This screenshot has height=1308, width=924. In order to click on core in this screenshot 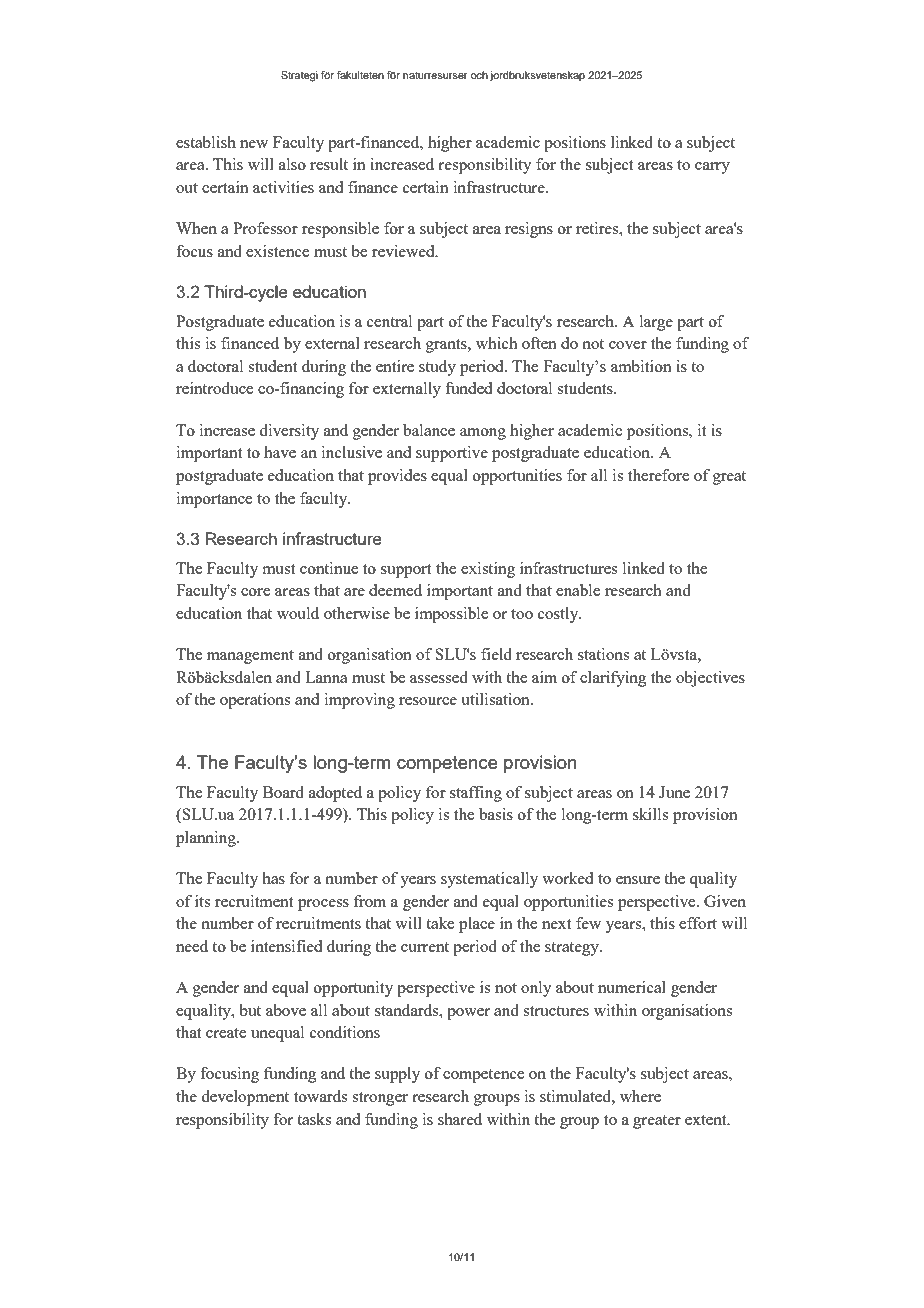, I will do `click(255, 592)`.
